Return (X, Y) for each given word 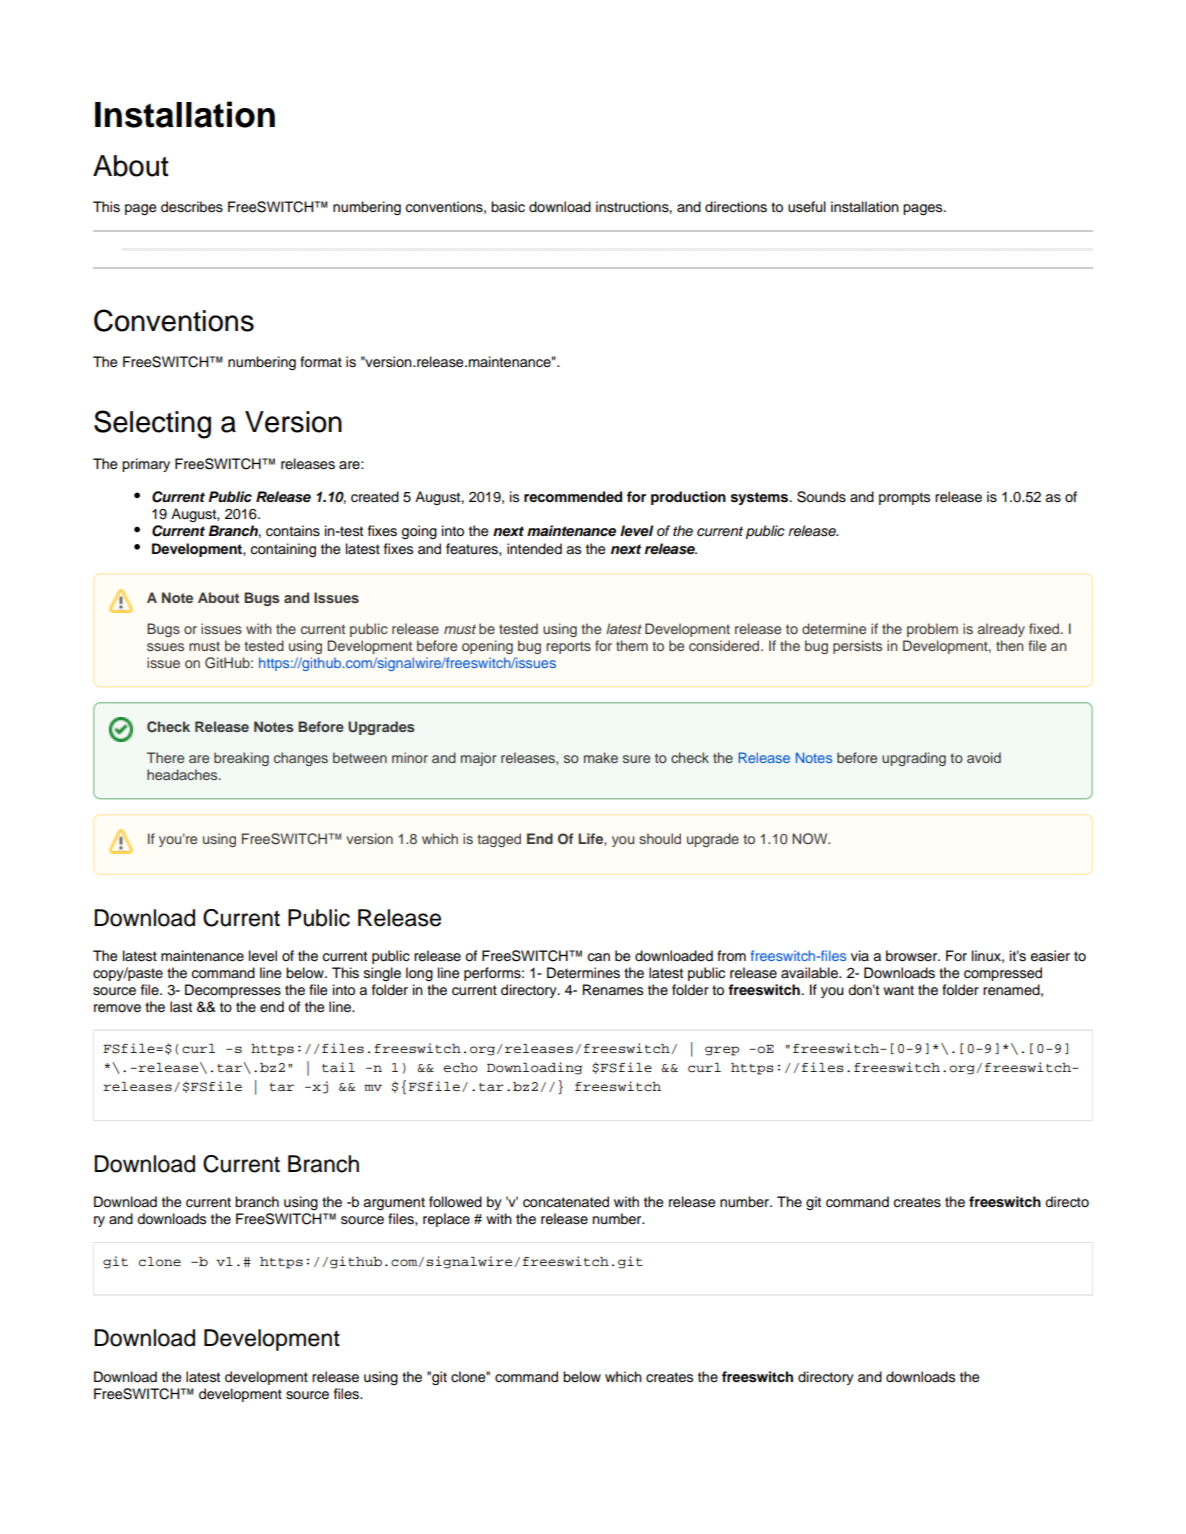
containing (283, 550)
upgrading (914, 759)
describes (192, 207)
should (660, 838)
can (599, 957)
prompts (904, 498)
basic (508, 207)
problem (932, 630)
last (181, 1007)
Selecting (152, 424)
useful (807, 207)
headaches (183, 774)
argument (394, 1204)
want (898, 990)
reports (568, 647)
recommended (573, 497)
